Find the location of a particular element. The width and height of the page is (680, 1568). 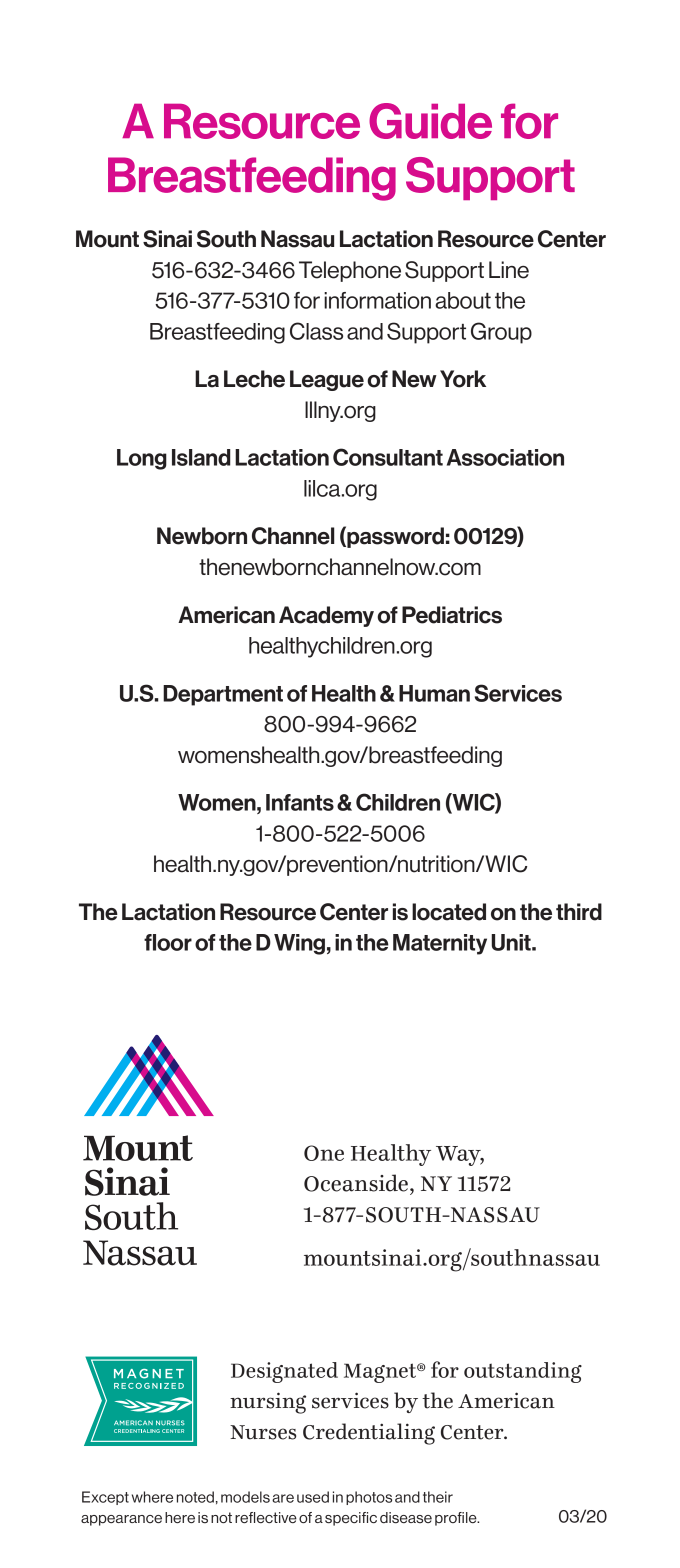

outstanding is located at coordinates (523, 1372).
